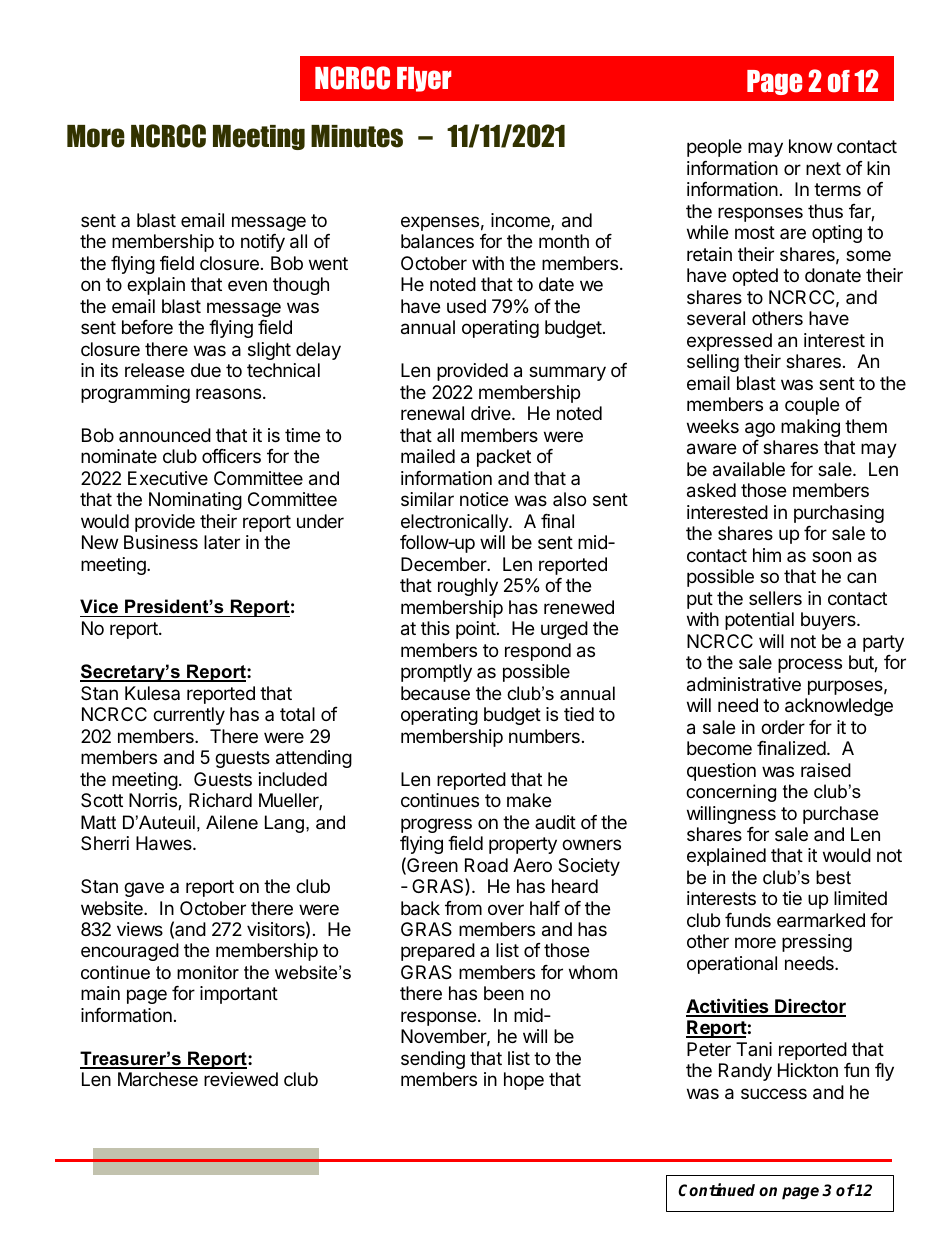  What do you see at coordinates (783, 727) in the screenshot?
I see `order` at bounding box center [783, 727].
